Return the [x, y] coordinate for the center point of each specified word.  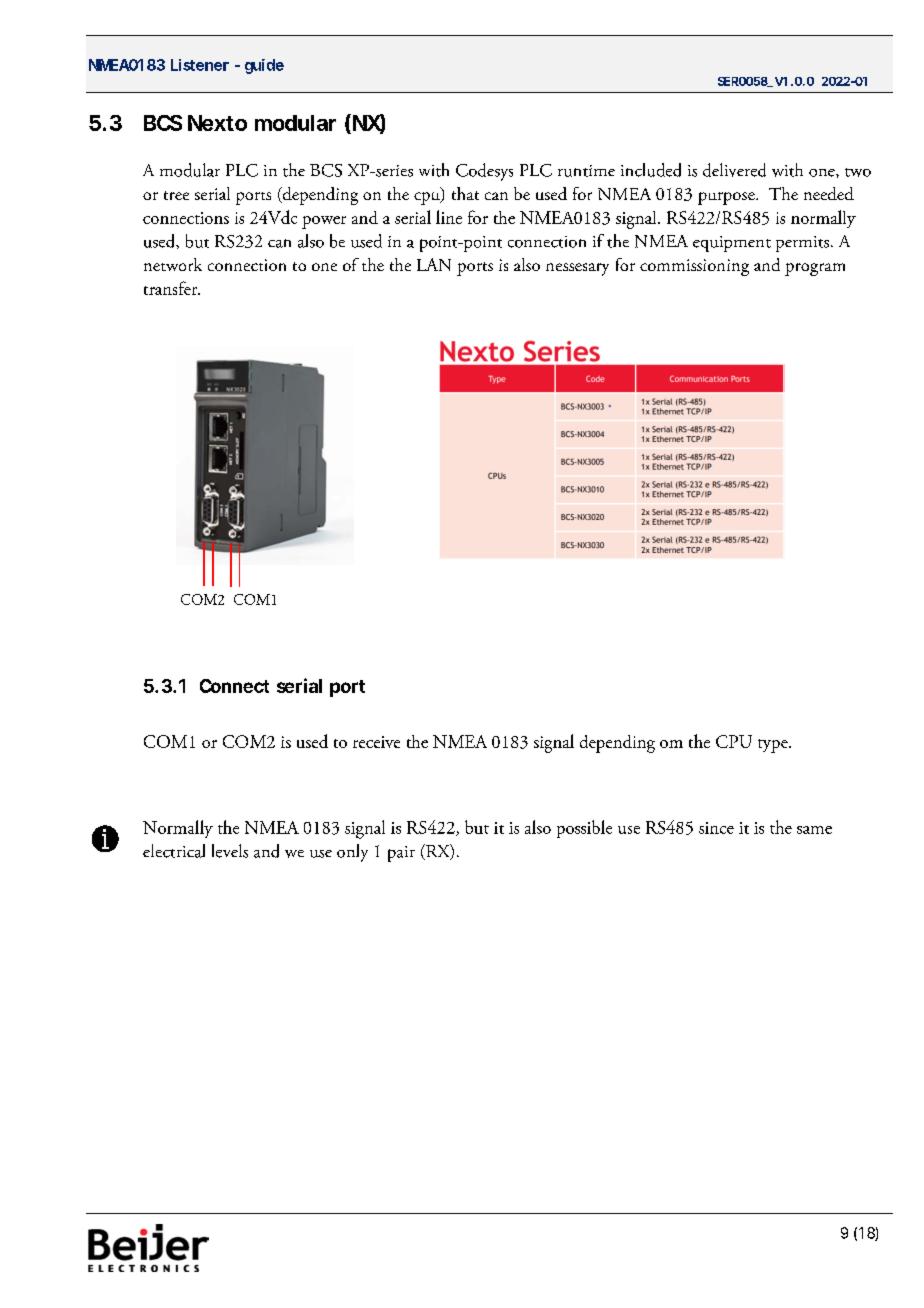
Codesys [484, 172]
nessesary [577, 269]
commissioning [694, 267]
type [774, 746]
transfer [172, 288]
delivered [734, 170]
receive [376, 742]
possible [584, 829]
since [716, 828]
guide [264, 66]
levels [230, 851]
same [814, 830]
